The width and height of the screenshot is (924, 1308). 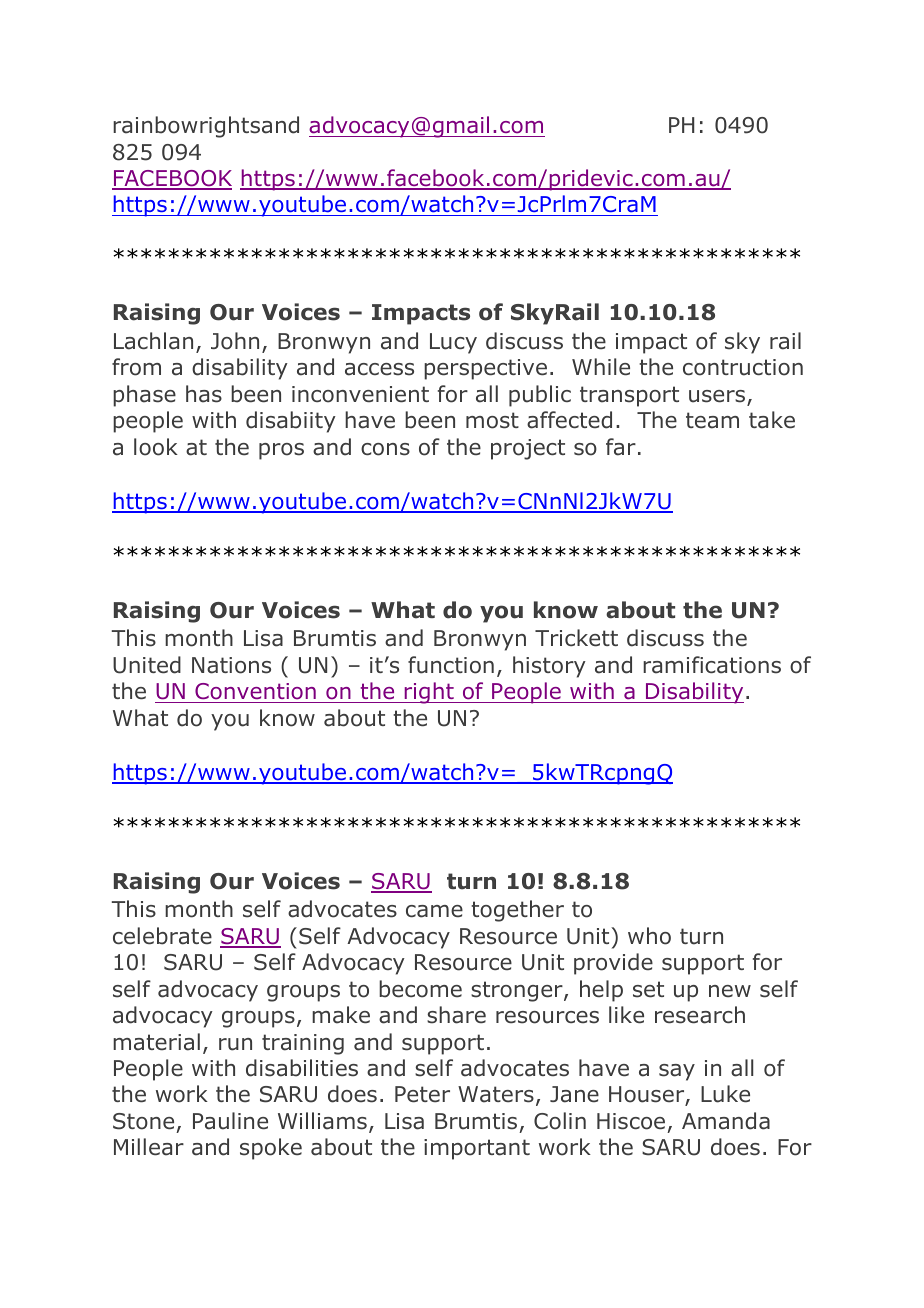 I want to click on Convention, so click(x=255, y=693).
